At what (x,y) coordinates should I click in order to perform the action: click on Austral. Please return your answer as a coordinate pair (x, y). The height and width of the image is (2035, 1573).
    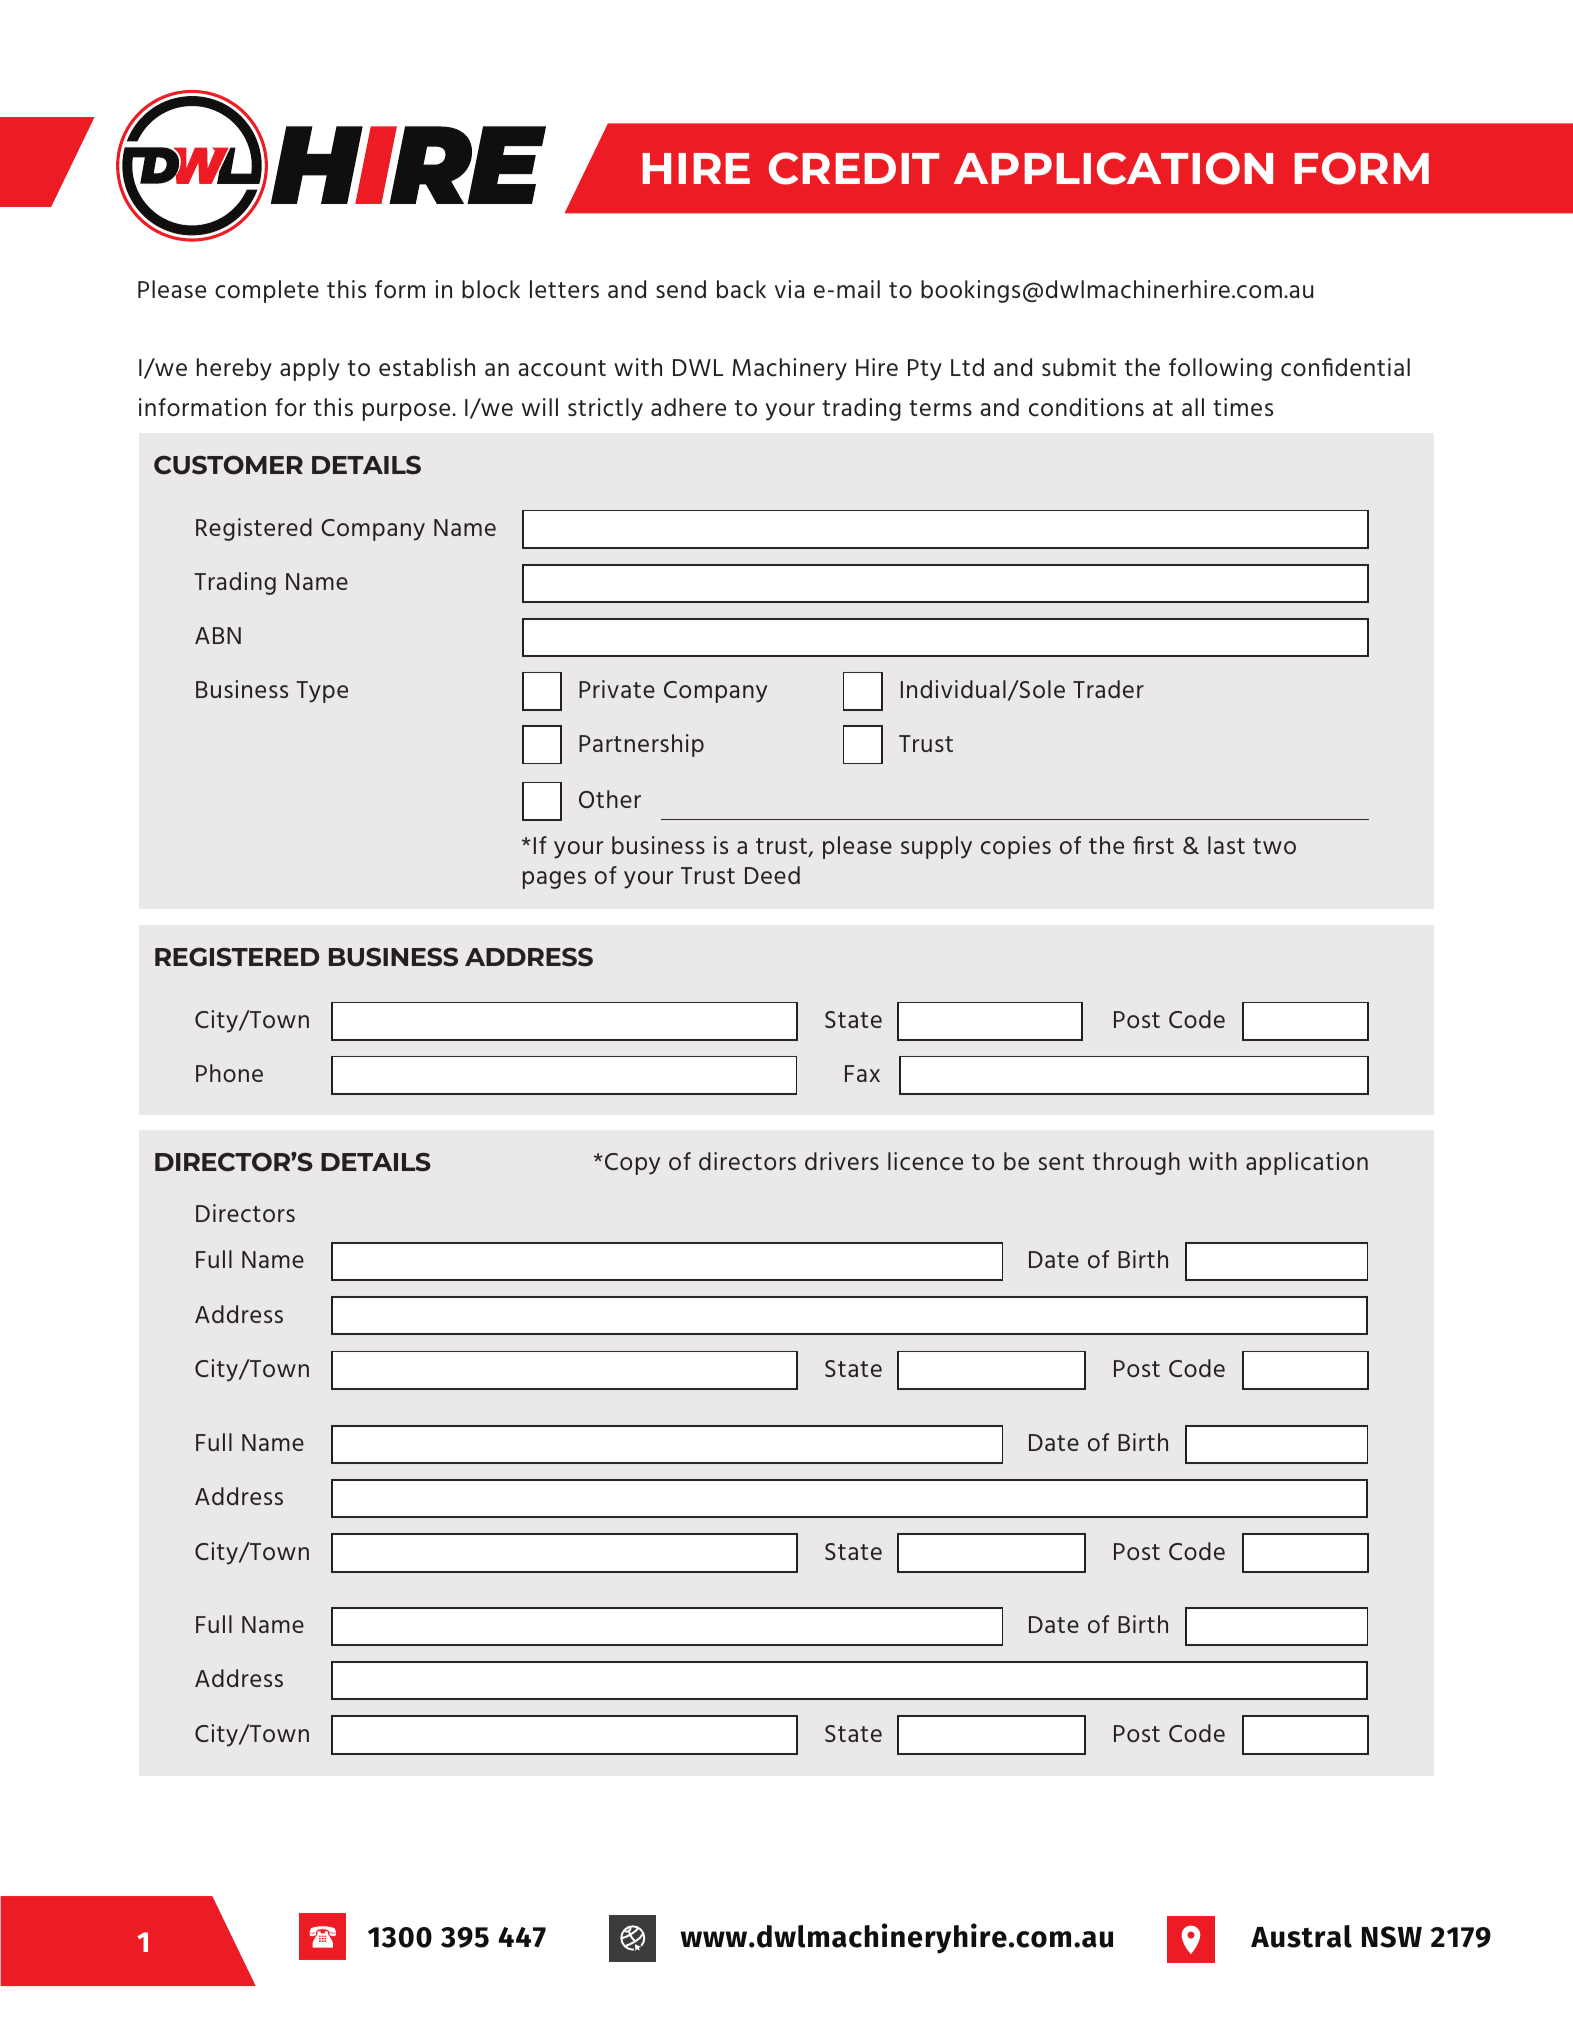
    Looking at the image, I should click on (1301, 1936).
